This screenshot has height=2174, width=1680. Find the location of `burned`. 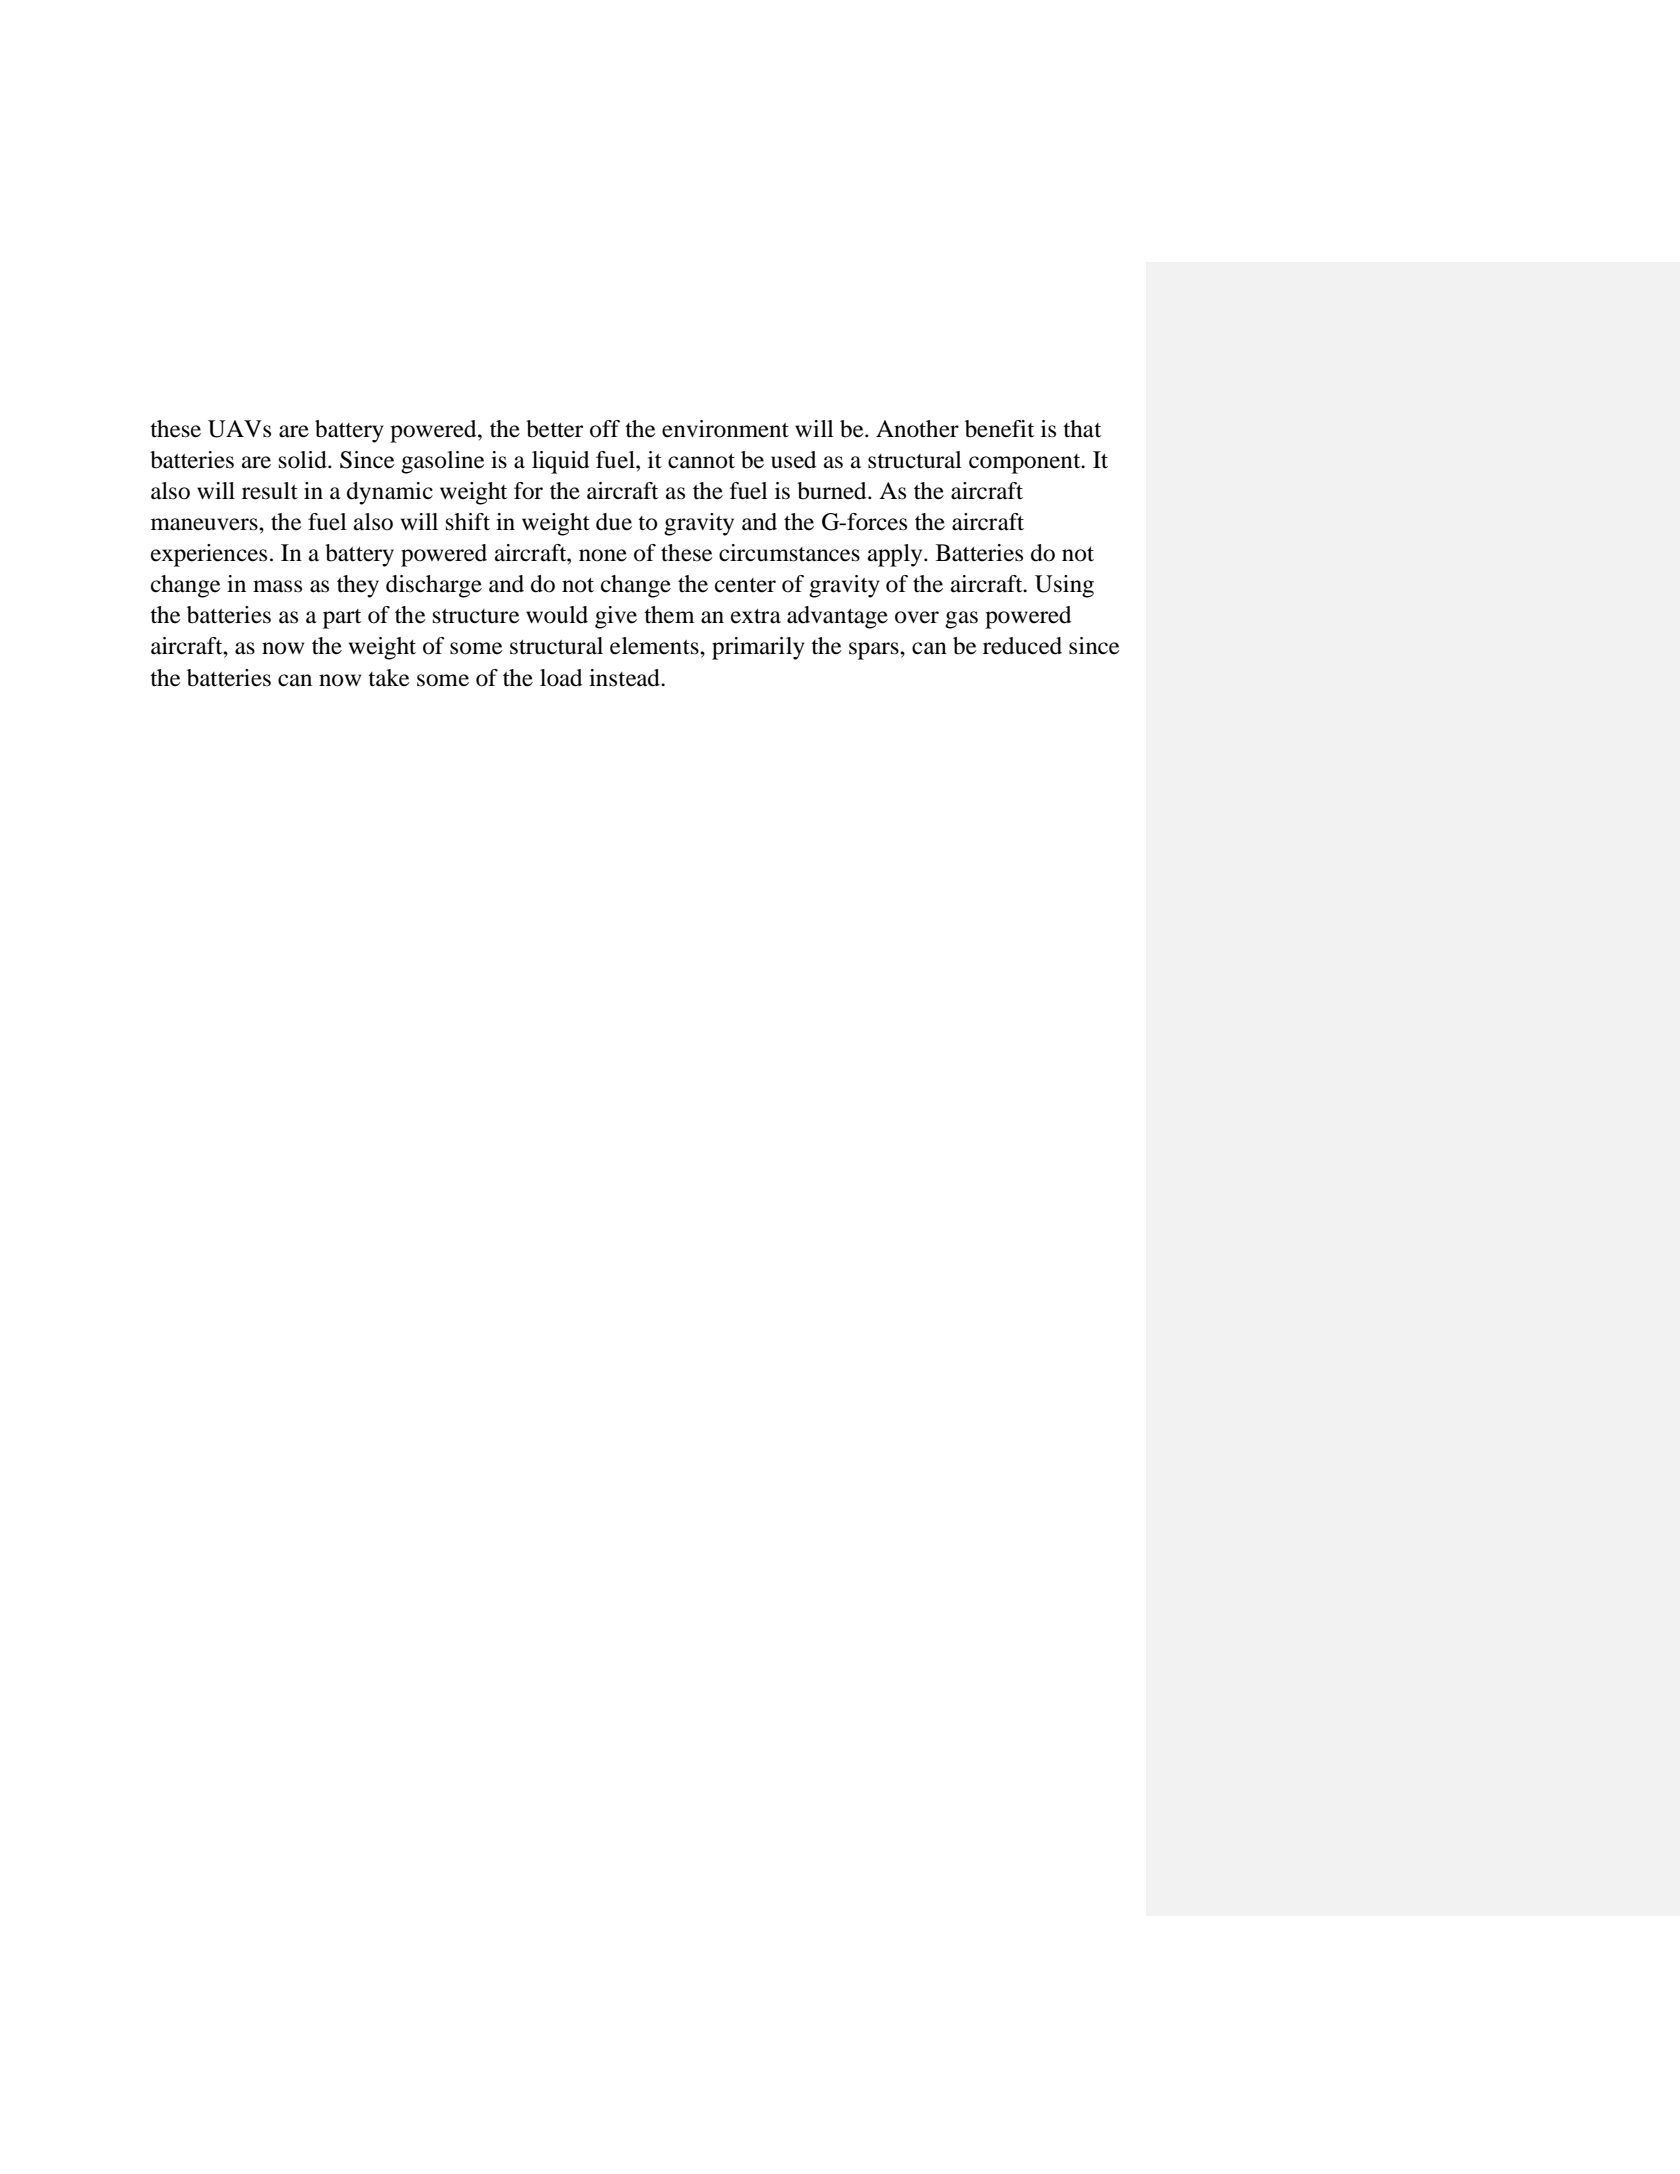

burned is located at coordinates (833, 491).
